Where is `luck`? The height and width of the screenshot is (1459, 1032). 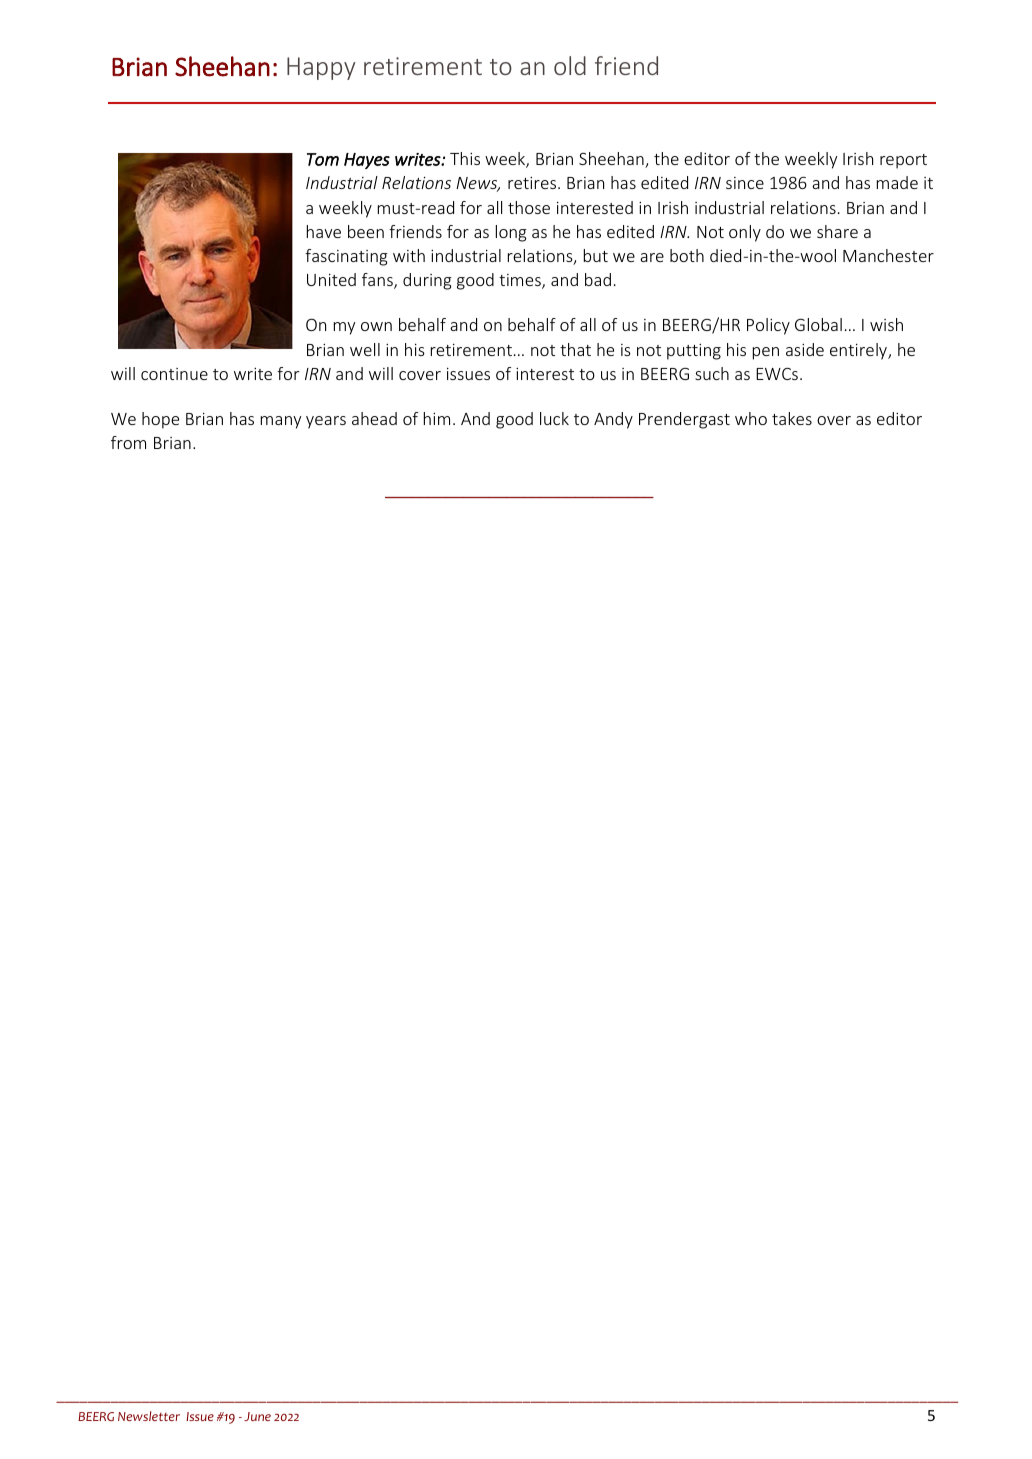 luck is located at coordinates (554, 418).
